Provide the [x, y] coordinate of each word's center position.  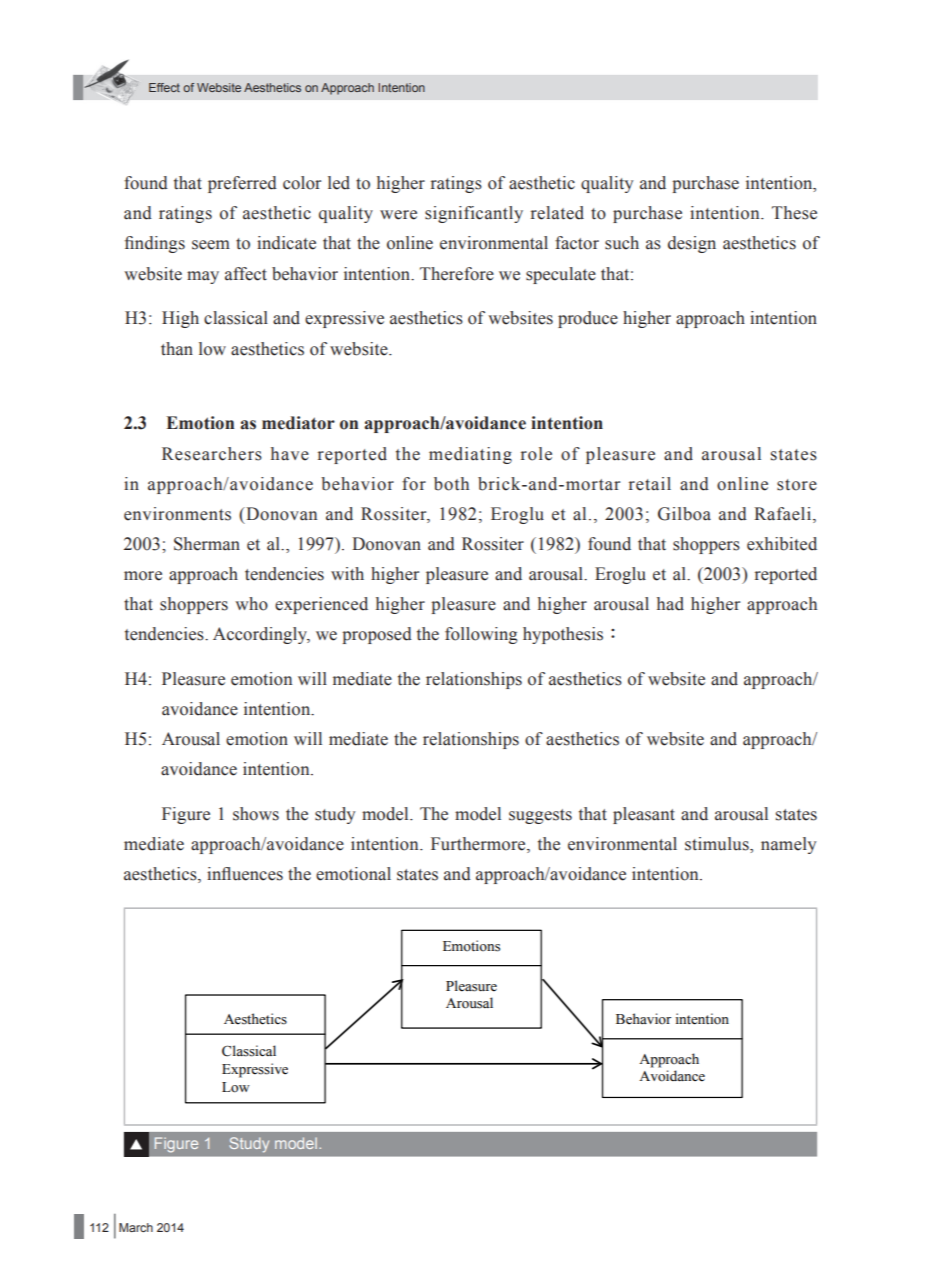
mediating [470, 455]
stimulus [718, 845]
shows [256, 814]
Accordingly [261, 635]
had [670, 604]
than [177, 349]
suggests [540, 816]
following [481, 635]
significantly [474, 214]
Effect [164, 87]
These [794, 213]
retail [650, 484]
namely [788, 845]
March [136, 1227]
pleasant [644, 815]
